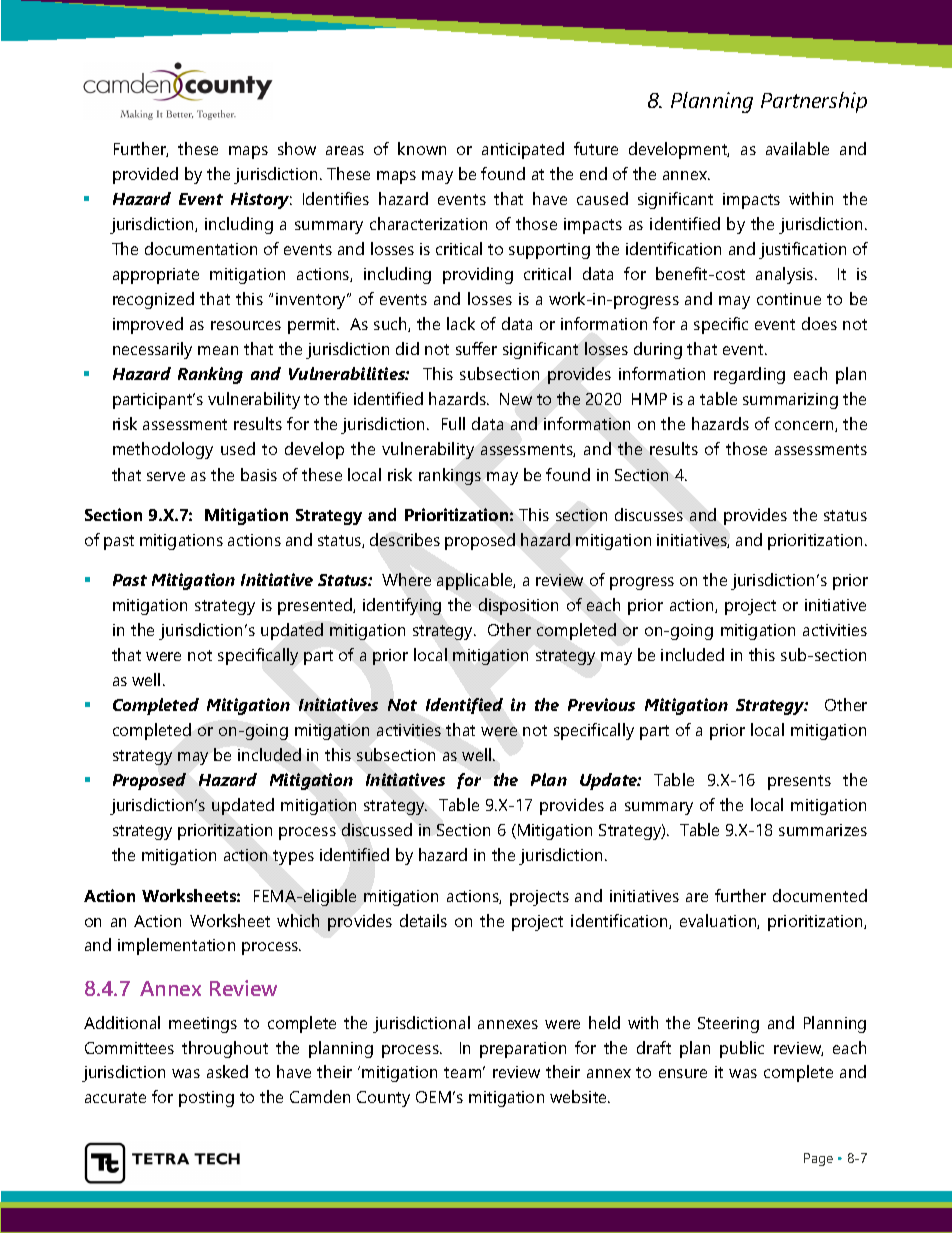  What do you see at coordinates (402, 606) in the document?
I see `identifying` at bounding box center [402, 606].
